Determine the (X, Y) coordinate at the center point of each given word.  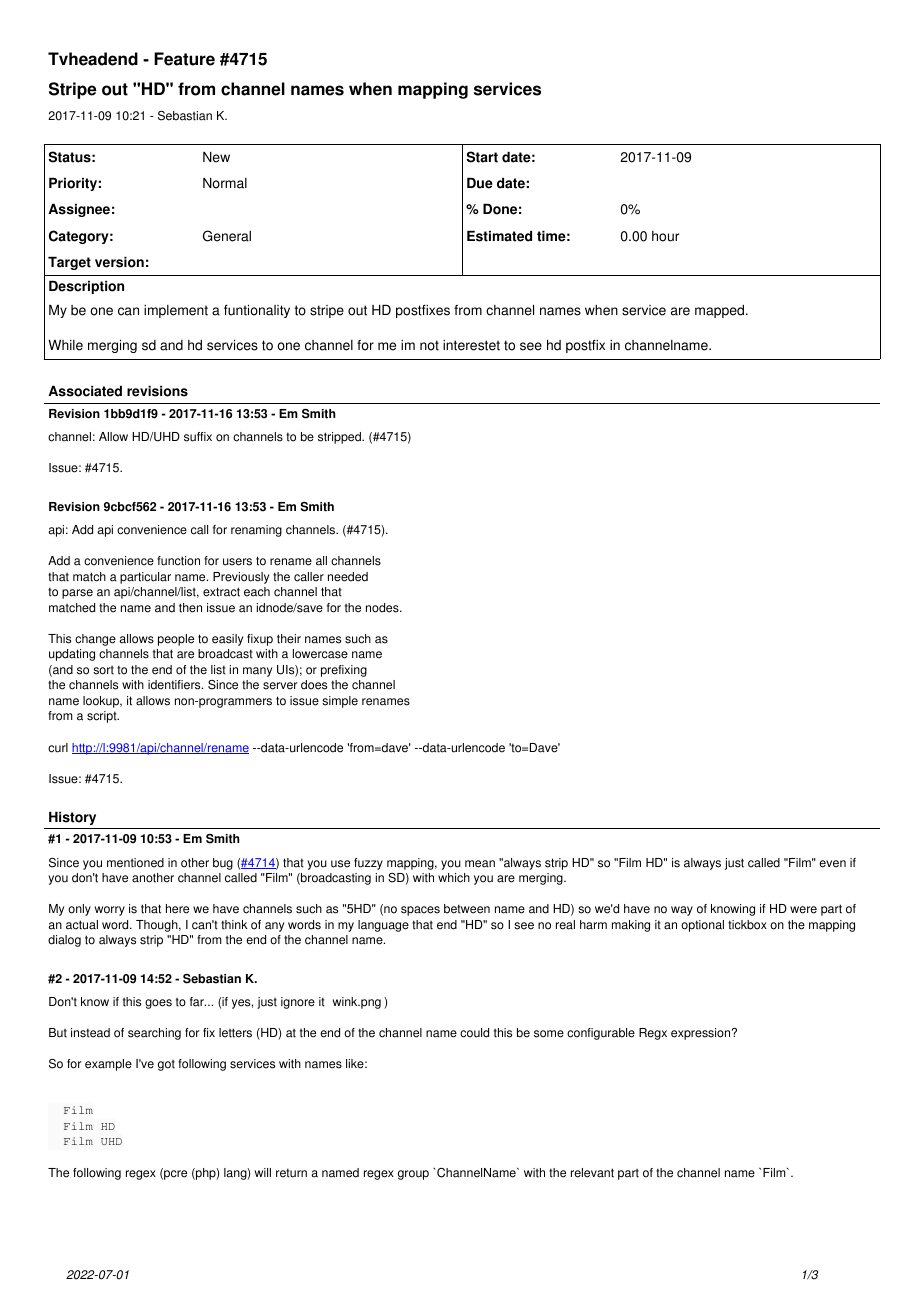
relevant (592, 1173)
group (413, 1175)
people (176, 640)
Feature (184, 59)
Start (482, 157)
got (166, 1065)
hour (665, 236)
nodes (383, 608)
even (832, 864)
